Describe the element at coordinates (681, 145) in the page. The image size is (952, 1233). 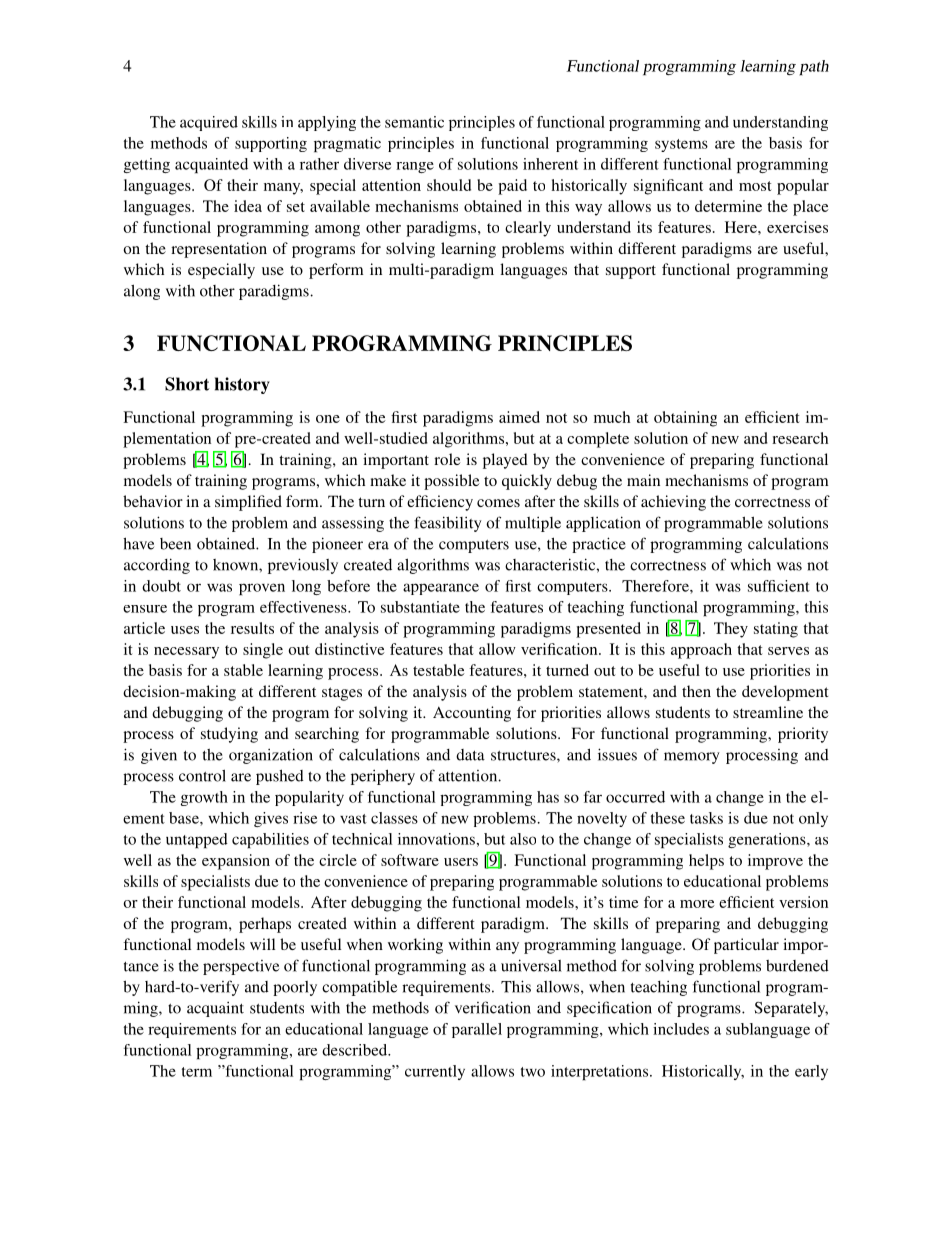
I see `systems` at that location.
